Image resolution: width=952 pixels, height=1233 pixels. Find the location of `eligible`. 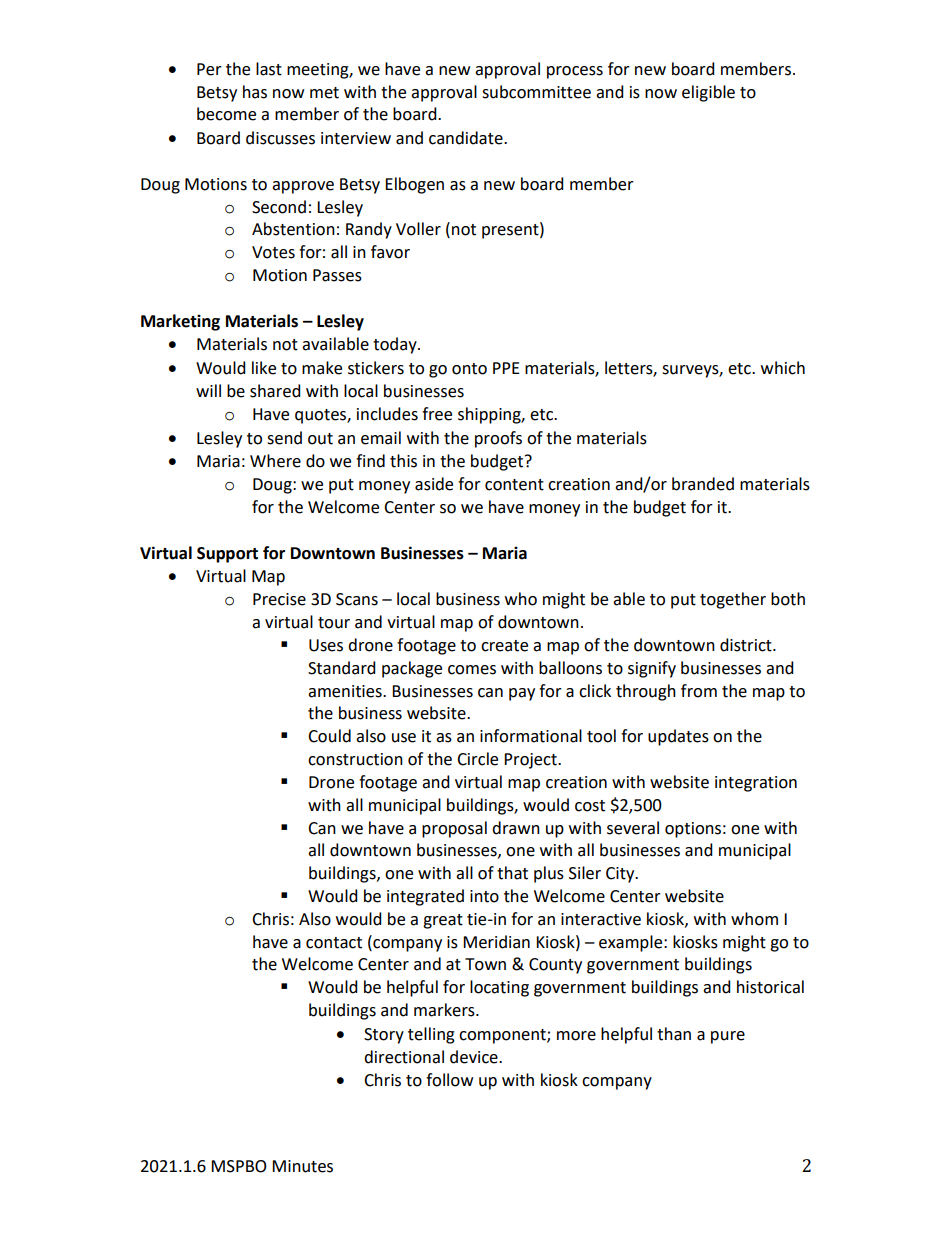

eligible is located at coordinates (708, 93).
